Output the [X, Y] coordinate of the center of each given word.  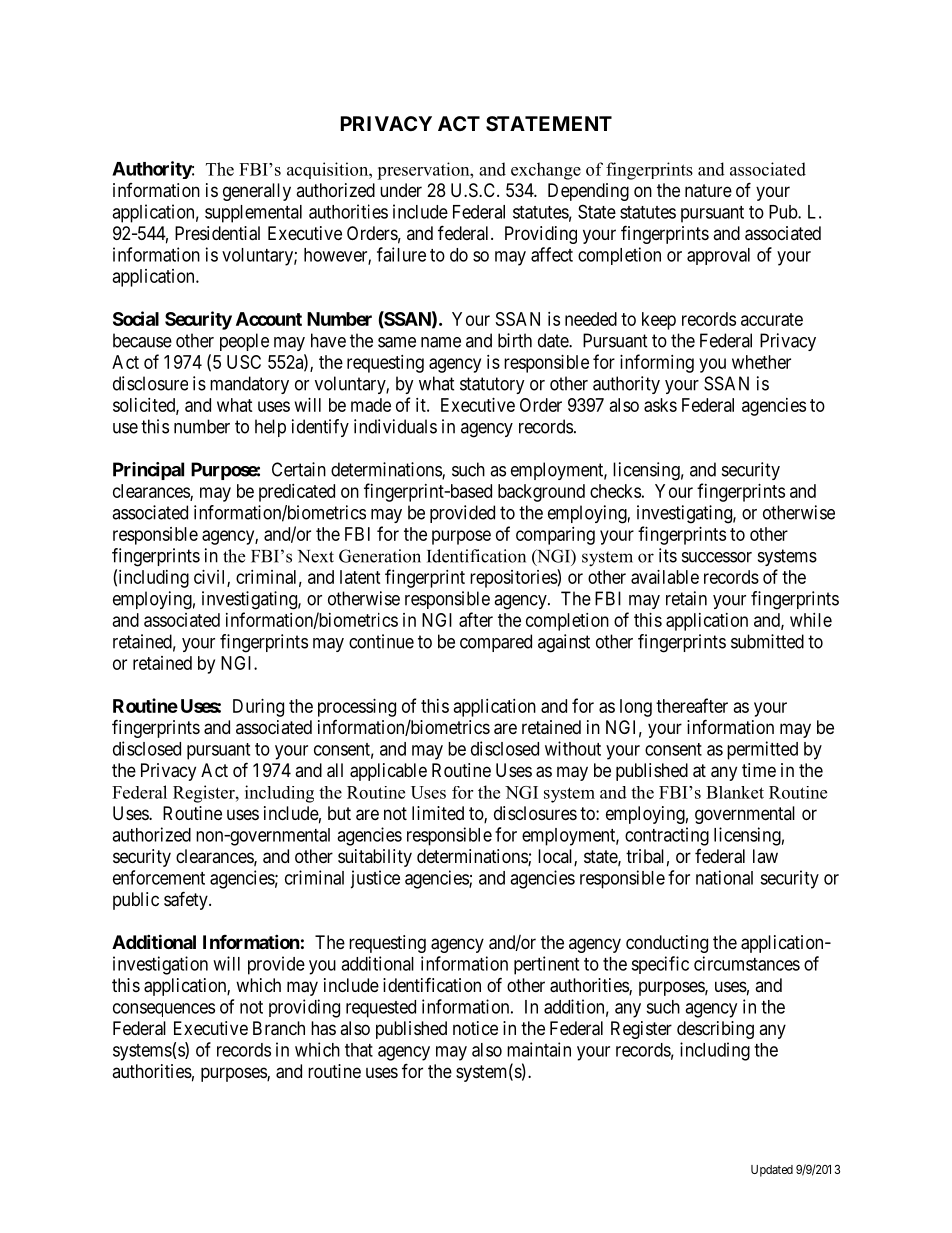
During [258, 708]
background [541, 493]
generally [257, 192]
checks [615, 491]
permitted [762, 750]
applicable [388, 772]
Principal [148, 471]
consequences [164, 1010]
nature [708, 191]
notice [475, 1028]
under [401, 190]
